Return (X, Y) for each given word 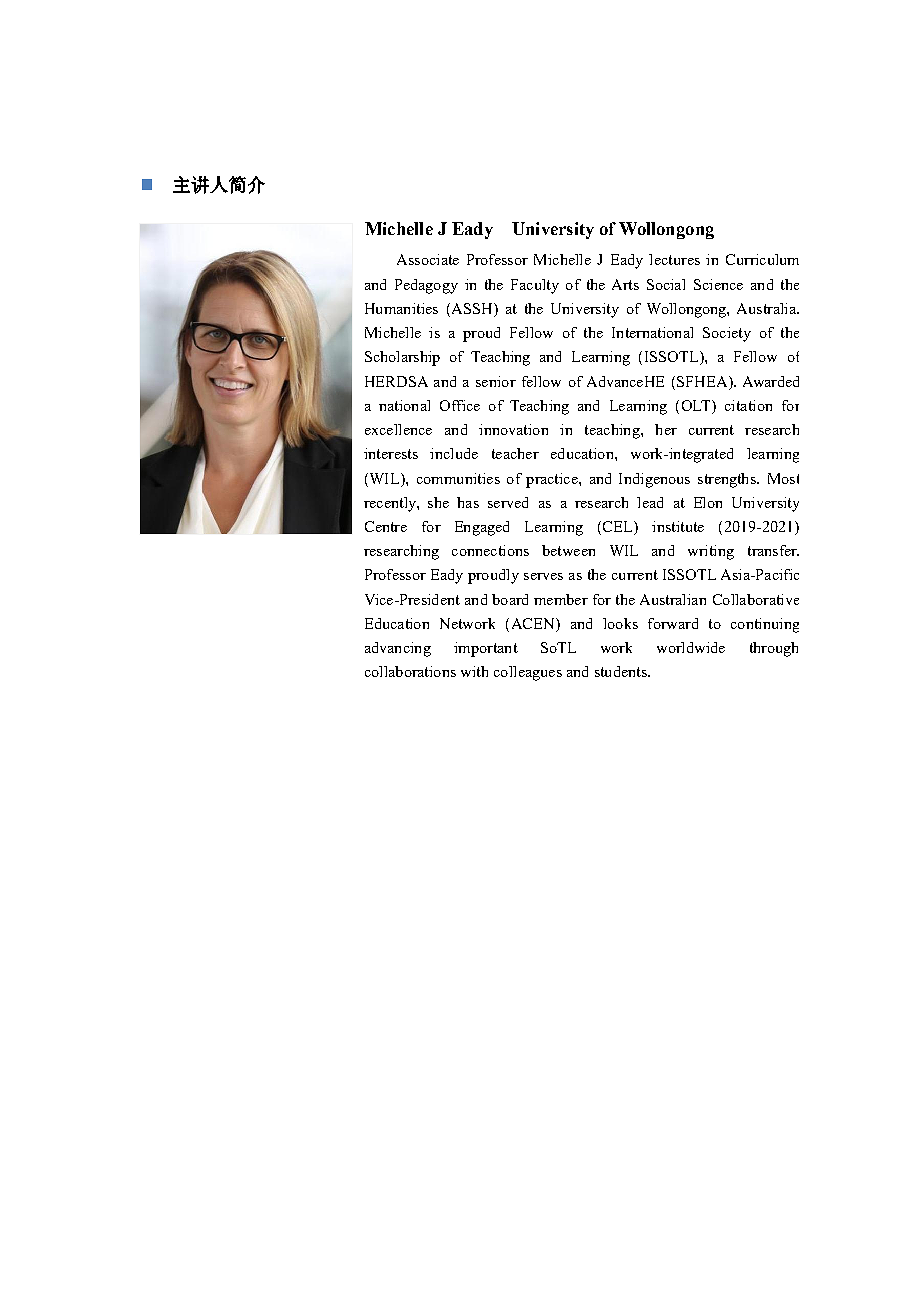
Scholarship (402, 358)
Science (718, 284)
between (568, 550)
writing (711, 552)
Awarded (771, 381)
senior (496, 381)
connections (490, 550)
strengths (728, 480)
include (454, 453)
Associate (428, 259)
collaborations (410, 671)
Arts (625, 284)
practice (553, 480)
